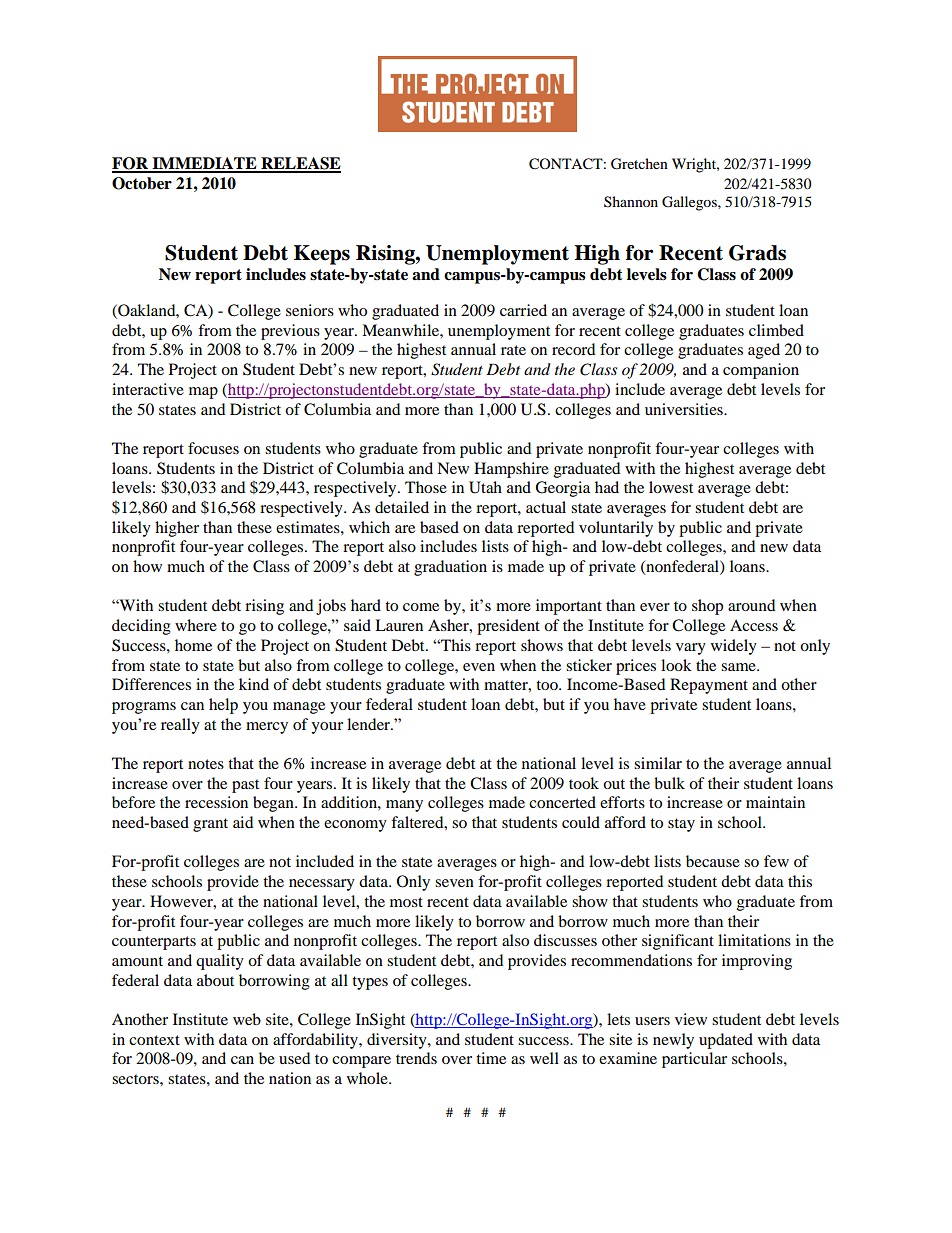  I want to click on notes, so click(206, 764).
